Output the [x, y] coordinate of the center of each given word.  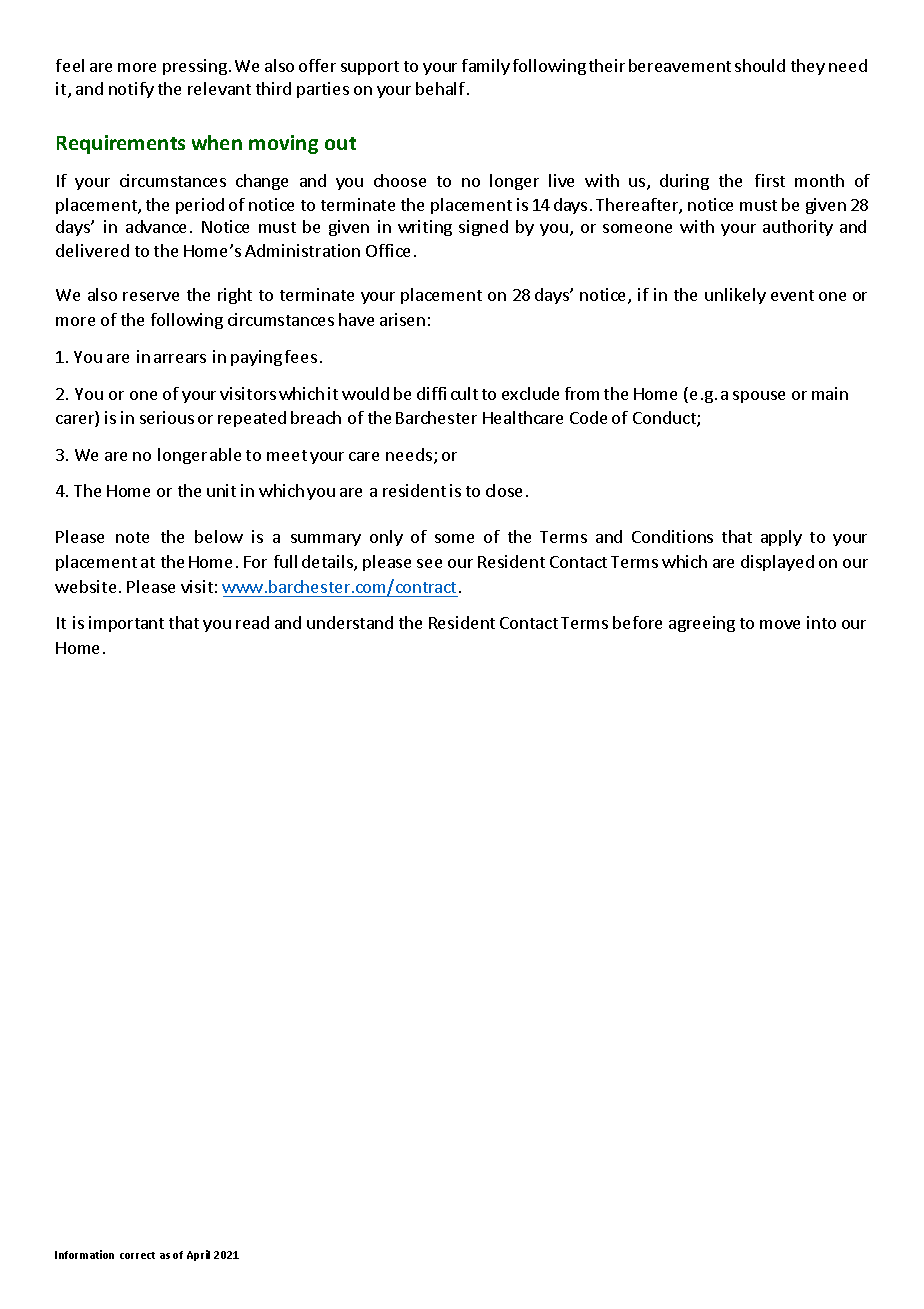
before [637, 622]
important [126, 624]
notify [131, 90]
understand [350, 622]
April [198, 1255]
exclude [530, 393]
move [780, 624]
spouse [759, 397]
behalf [440, 88]
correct [137, 1255]
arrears [180, 358]
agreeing [702, 624]
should [760, 65]
